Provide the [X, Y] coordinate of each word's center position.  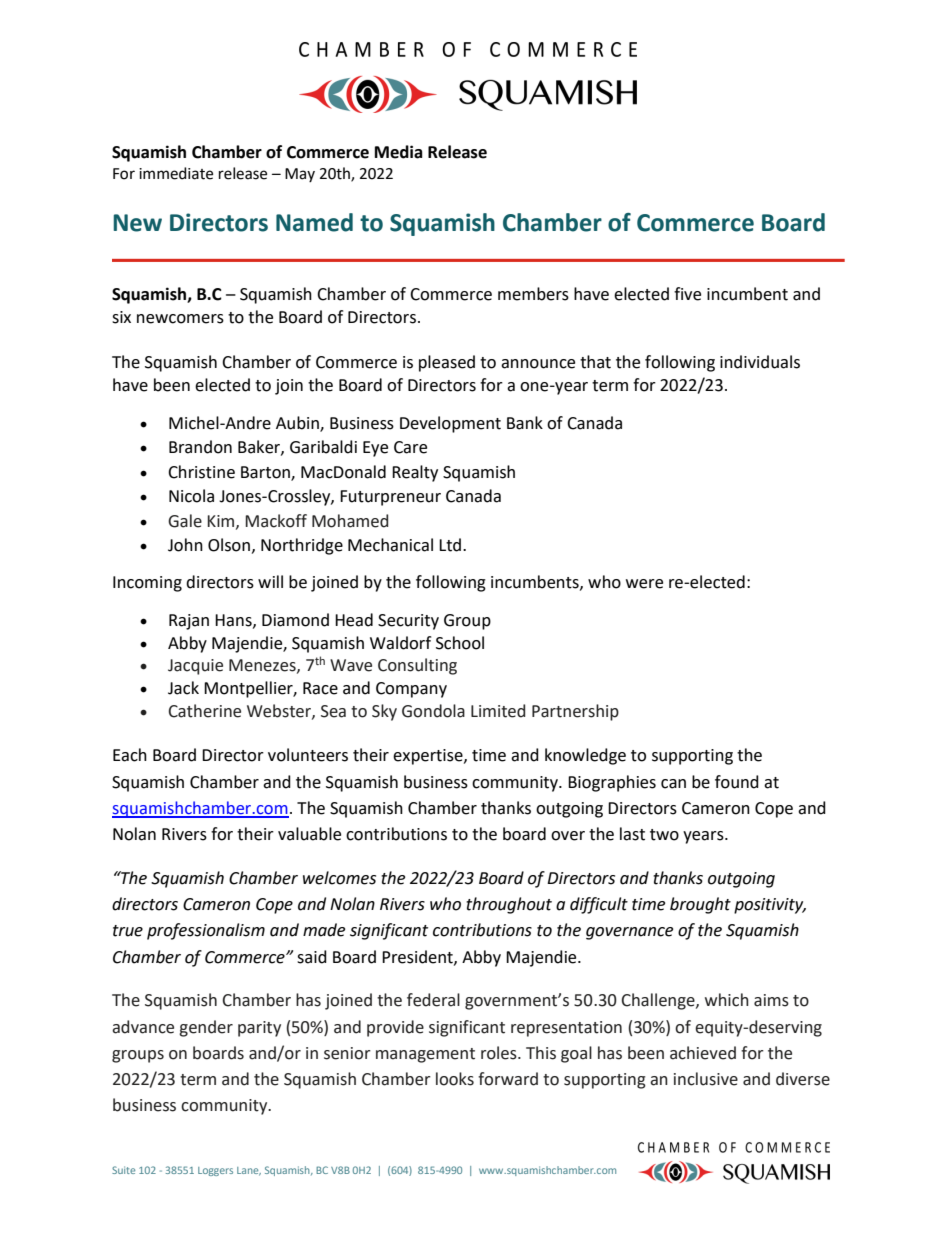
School [460, 643]
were [644, 584]
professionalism [206, 931]
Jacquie [195, 667]
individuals [760, 362]
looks [455, 1079]
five [687, 294]
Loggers [215, 1171]
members [533, 294]
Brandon [200, 447]
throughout [509, 905]
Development [450, 424]
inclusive [706, 1079]
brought [700, 905]
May [300, 175]
